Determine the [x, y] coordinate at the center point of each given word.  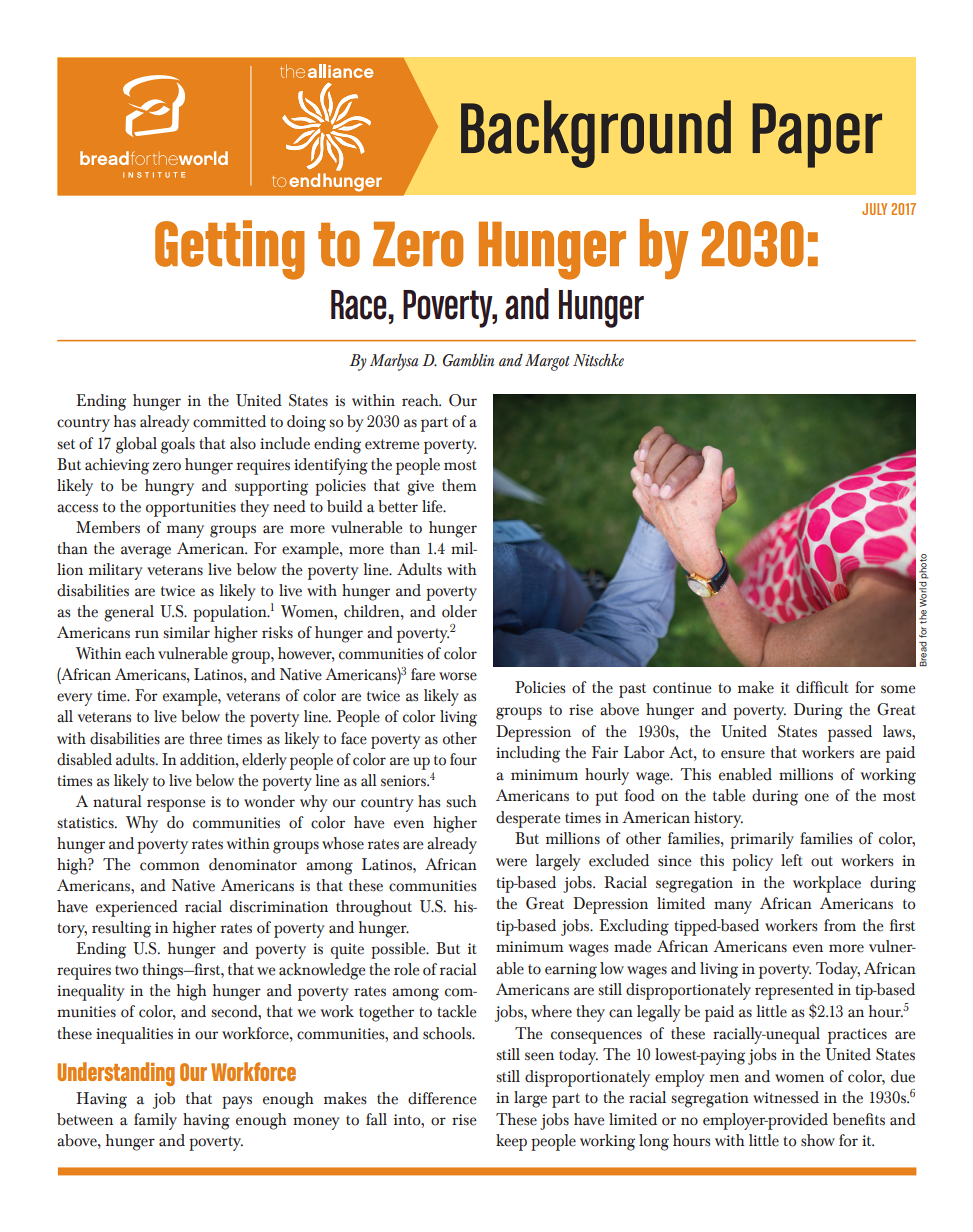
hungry [169, 487]
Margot [547, 362]
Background [596, 134]
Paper [817, 135]
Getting [230, 250]
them [459, 485]
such [461, 801]
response [176, 805]
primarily [762, 840]
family [155, 1121]
